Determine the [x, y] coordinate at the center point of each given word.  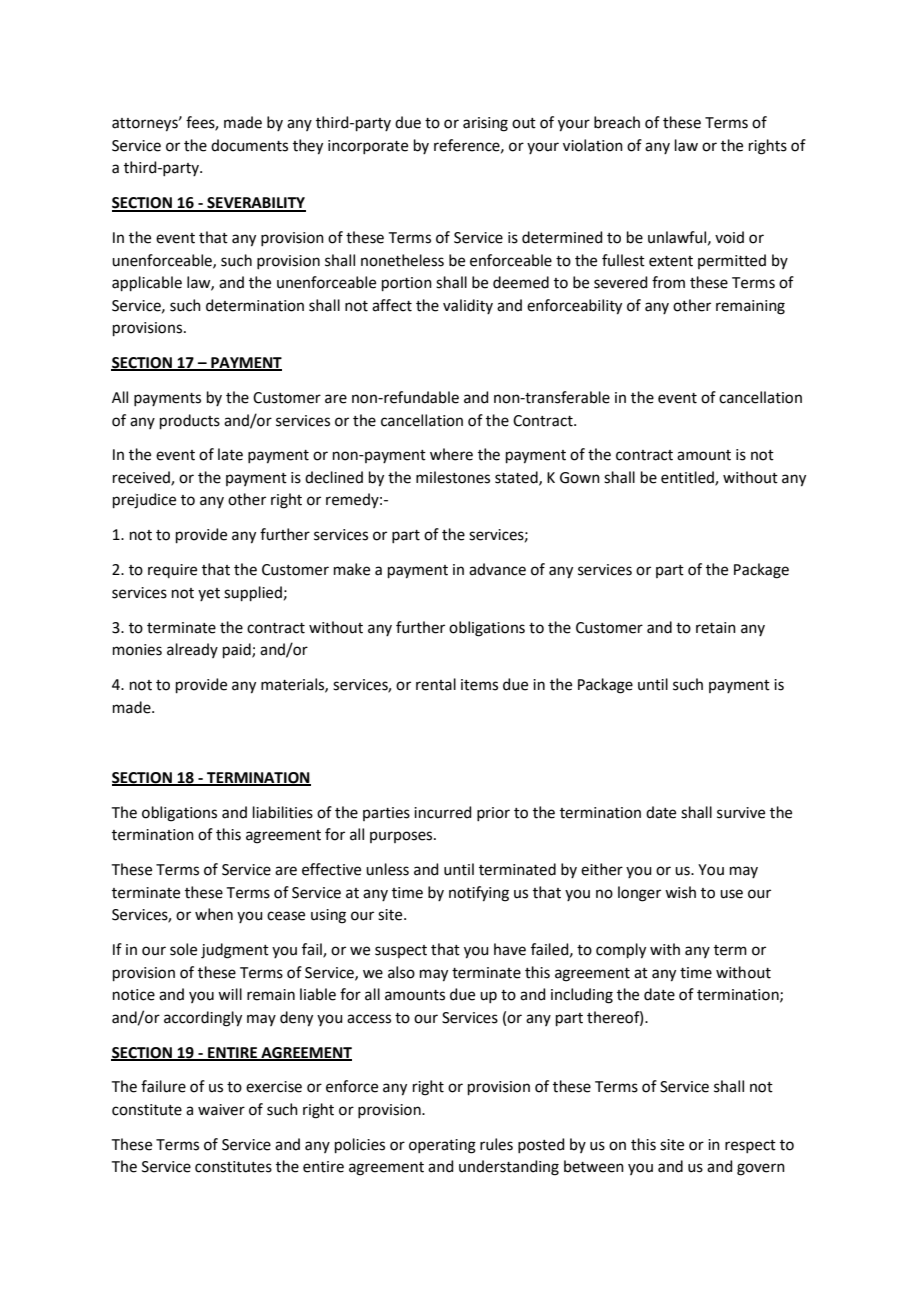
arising [485, 124]
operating [442, 1146]
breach [617, 122]
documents [249, 145]
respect [750, 1146]
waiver [221, 1110]
